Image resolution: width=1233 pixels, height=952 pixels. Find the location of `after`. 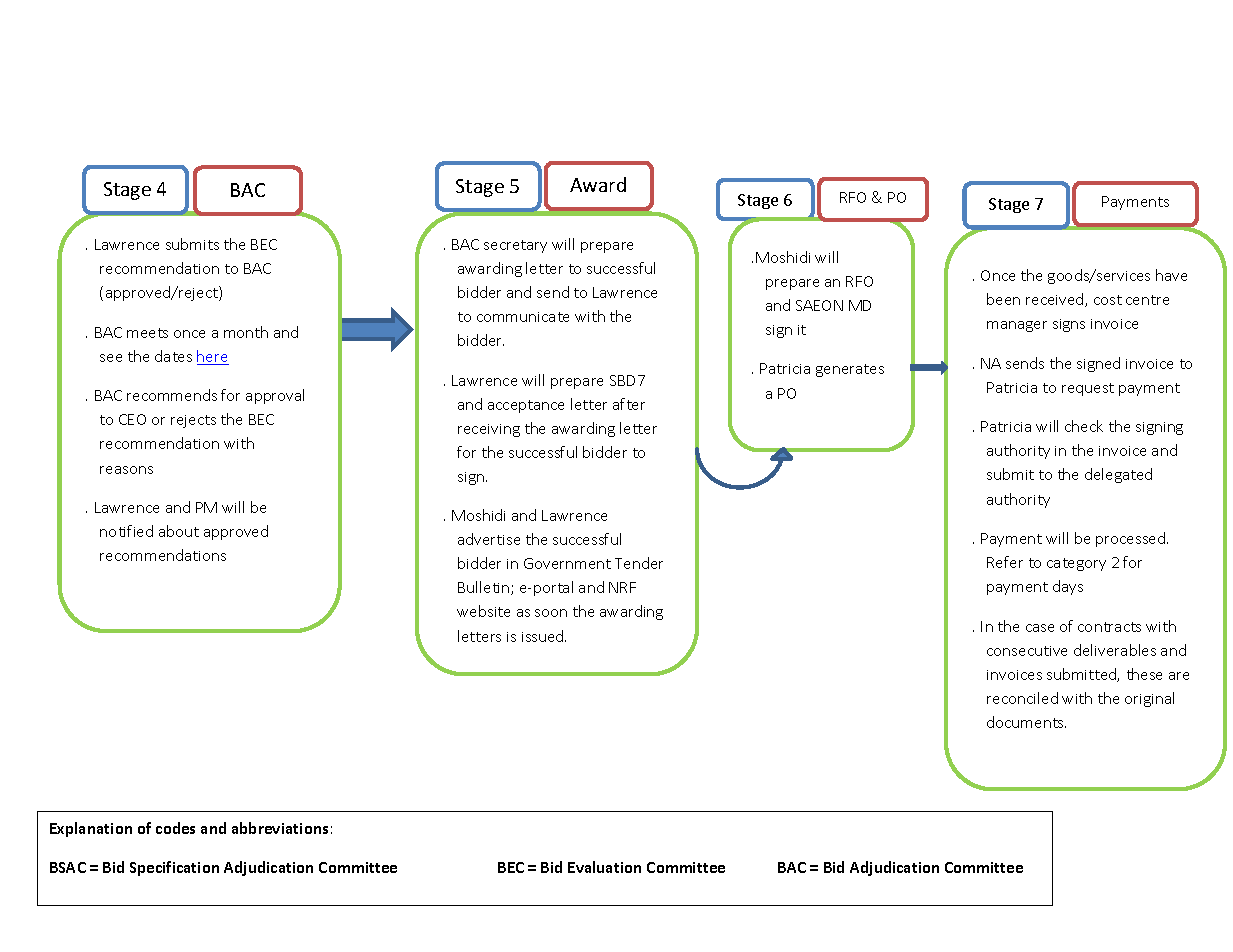

after is located at coordinates (629, 404).
